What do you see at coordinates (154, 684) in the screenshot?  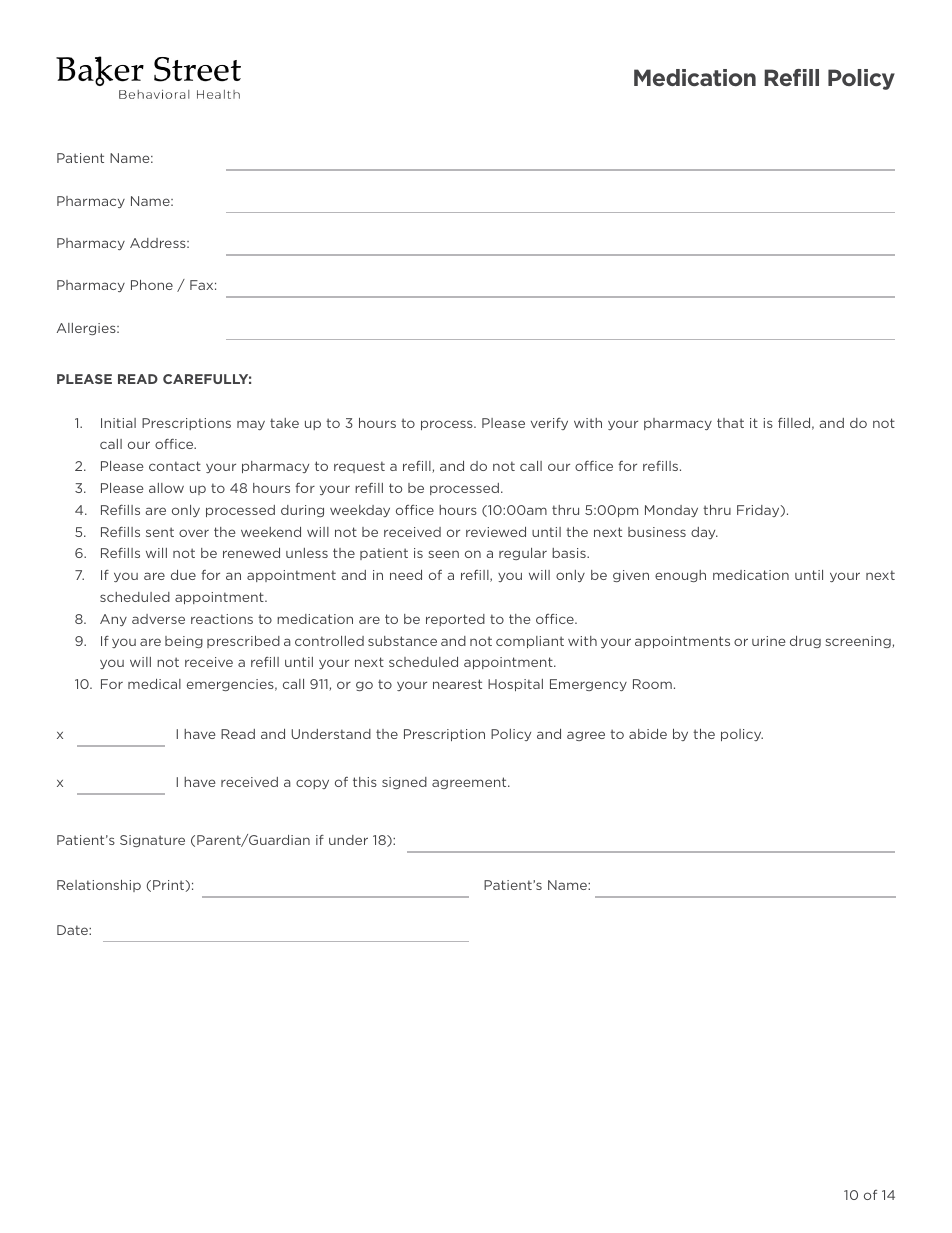 I see `medical` at bounding box center [154, 684].
